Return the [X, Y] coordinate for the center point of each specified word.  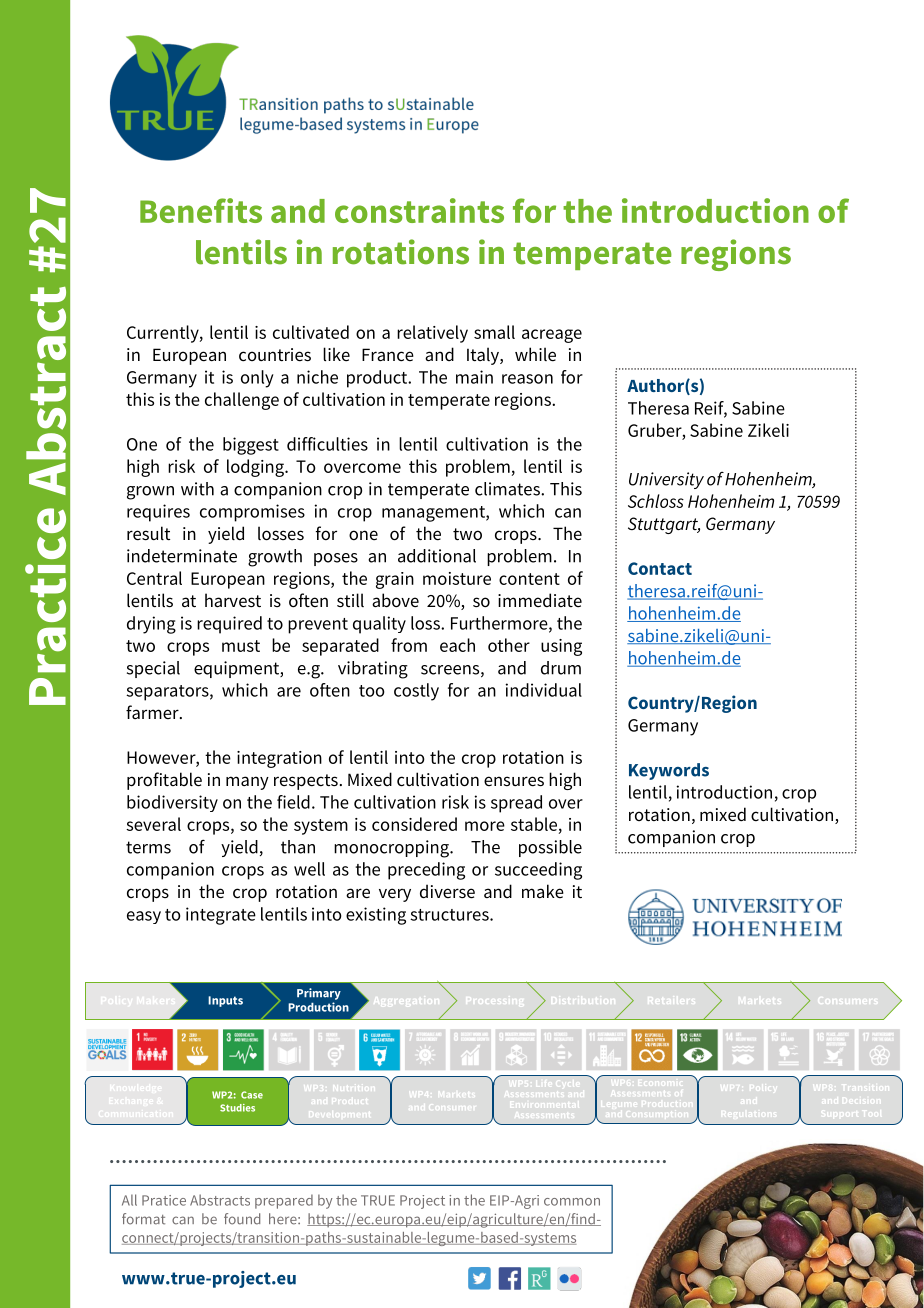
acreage [552, 336]
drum [561, 668]
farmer [153, 712]
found [242, 1219]
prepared [284, 1201]
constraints [419, 210]
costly [416, 692]
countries [275, 355]
